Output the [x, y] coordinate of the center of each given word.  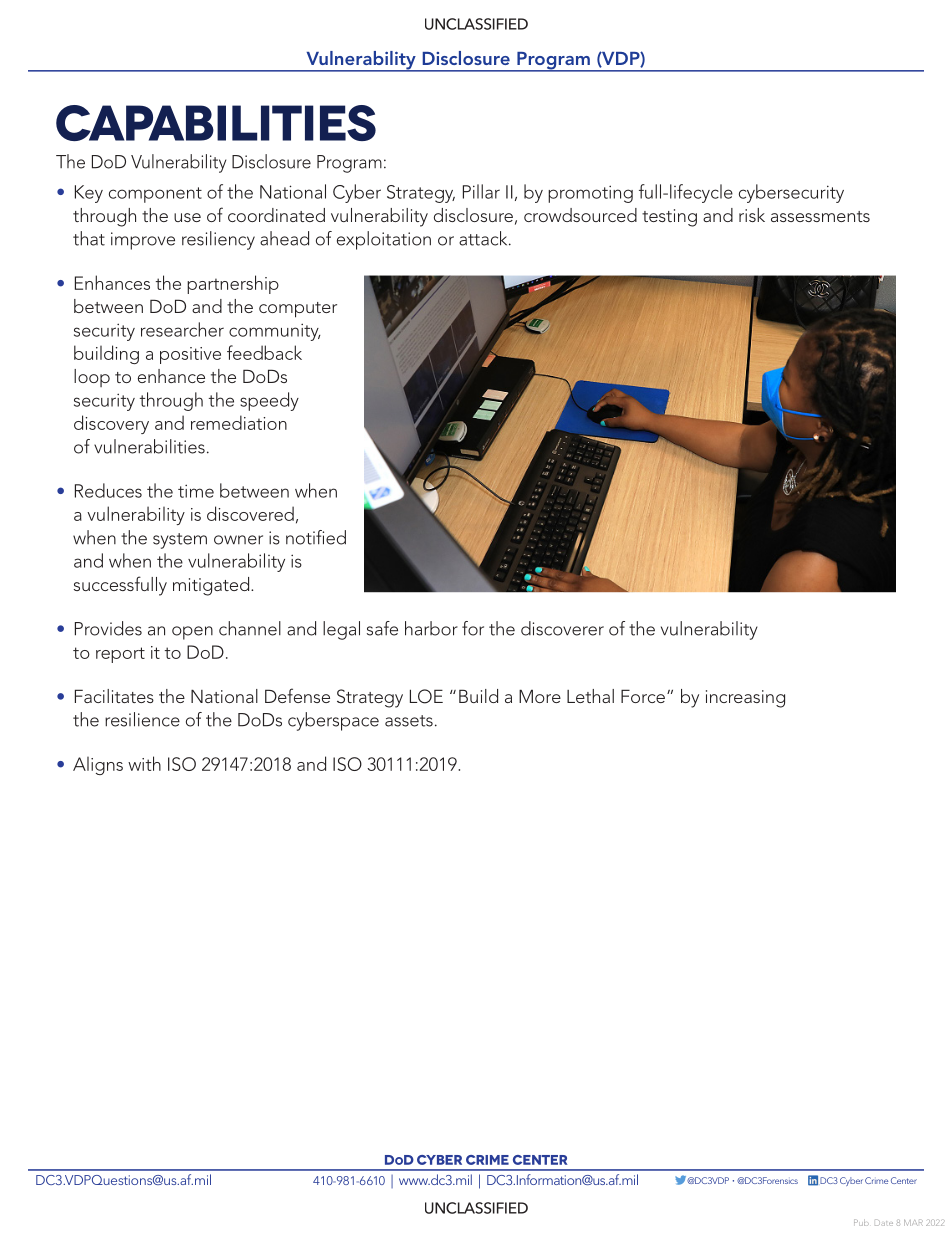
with [144, 763]
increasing [745, 699]
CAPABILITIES [216, 123]
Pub [861, 1222]
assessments [820, 216]
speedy [269, 401]
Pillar [481, 191]
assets [409, 721]
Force [643, 696]
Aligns [98, 766]
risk [752, 215]
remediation [239, 422]
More [540, 696]
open [192, 633]
